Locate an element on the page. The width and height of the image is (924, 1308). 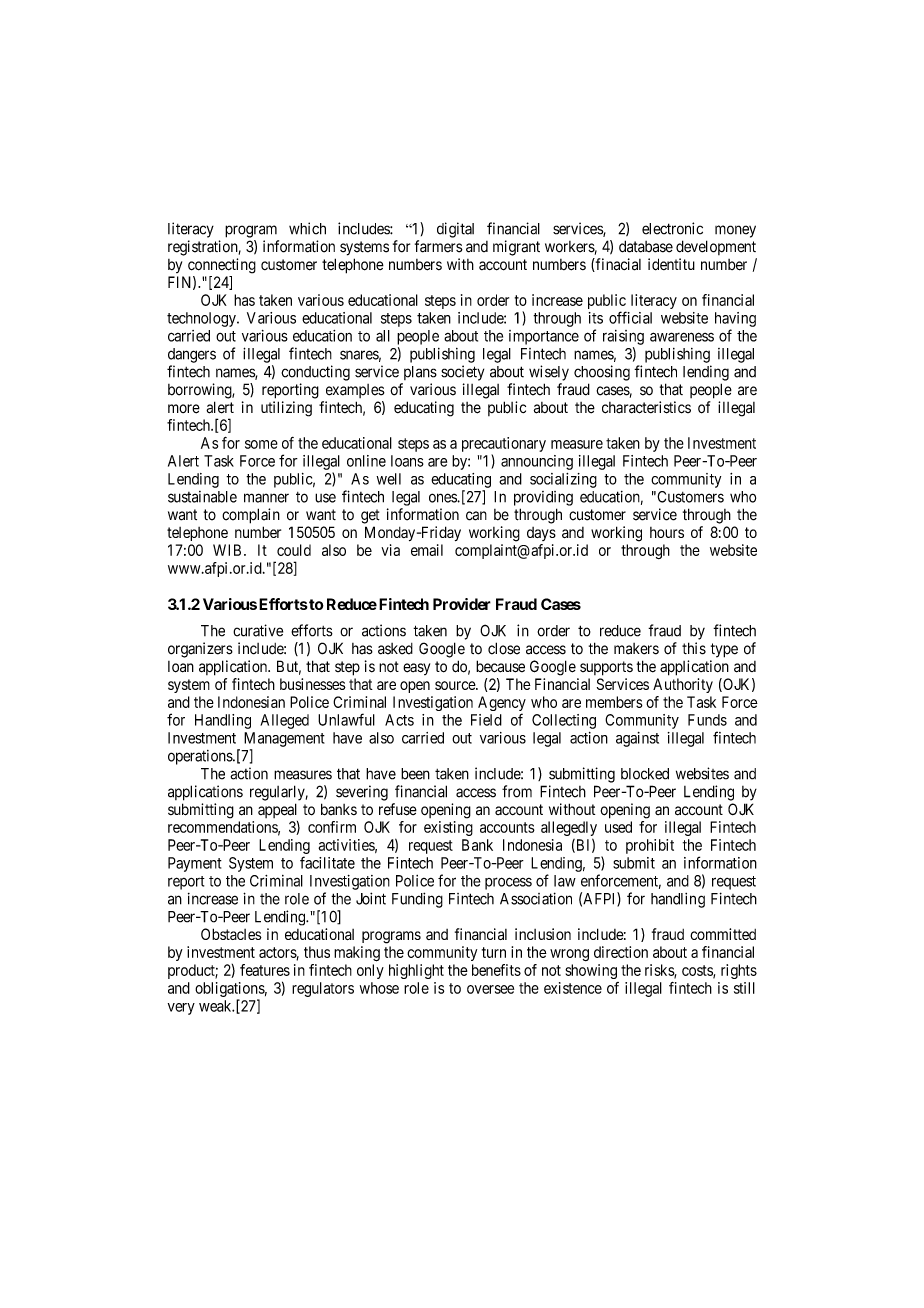
oversee is located at coordinates (490, 989).
